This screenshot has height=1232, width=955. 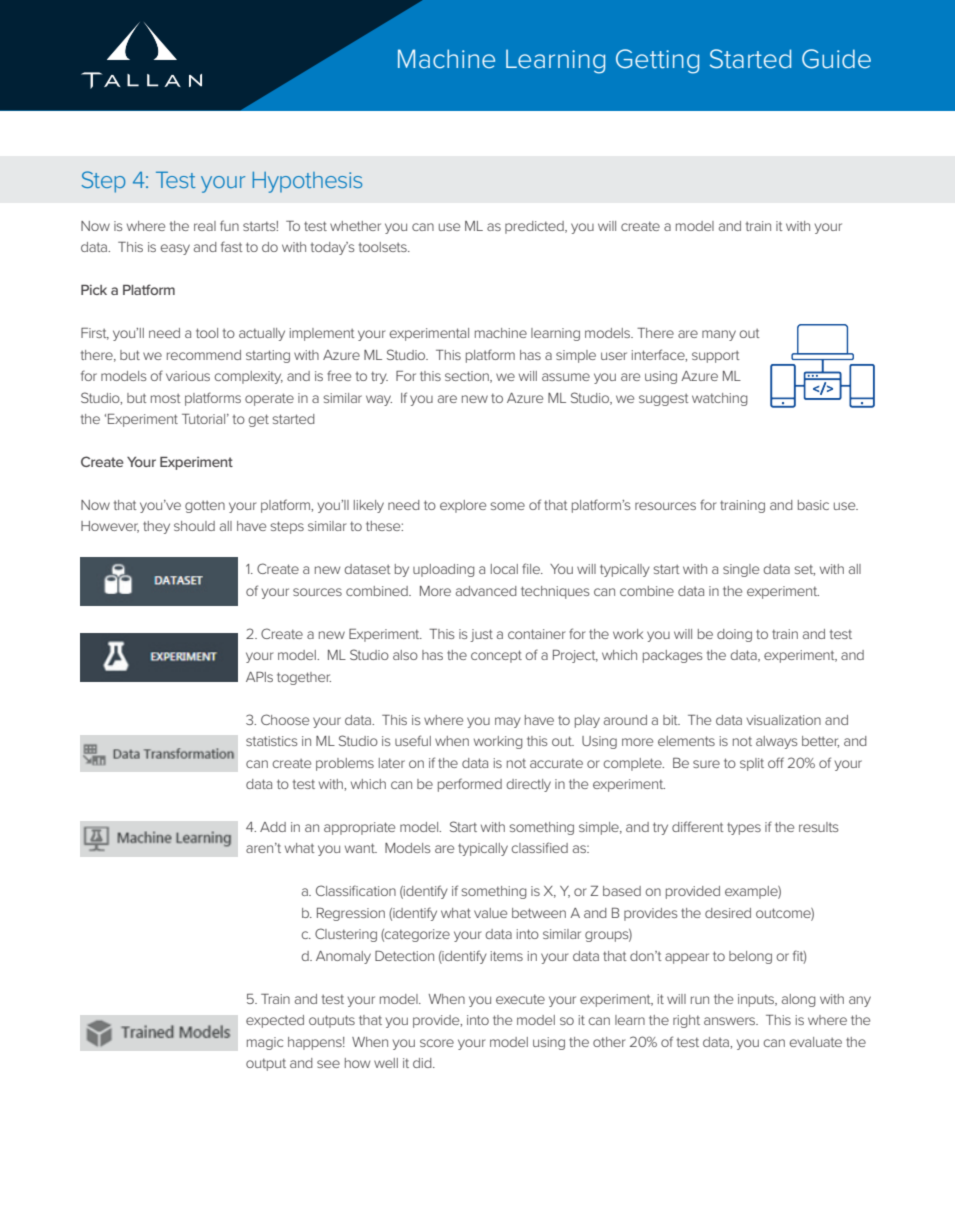 I want to click on Getting, so click(x=657, y=61).
